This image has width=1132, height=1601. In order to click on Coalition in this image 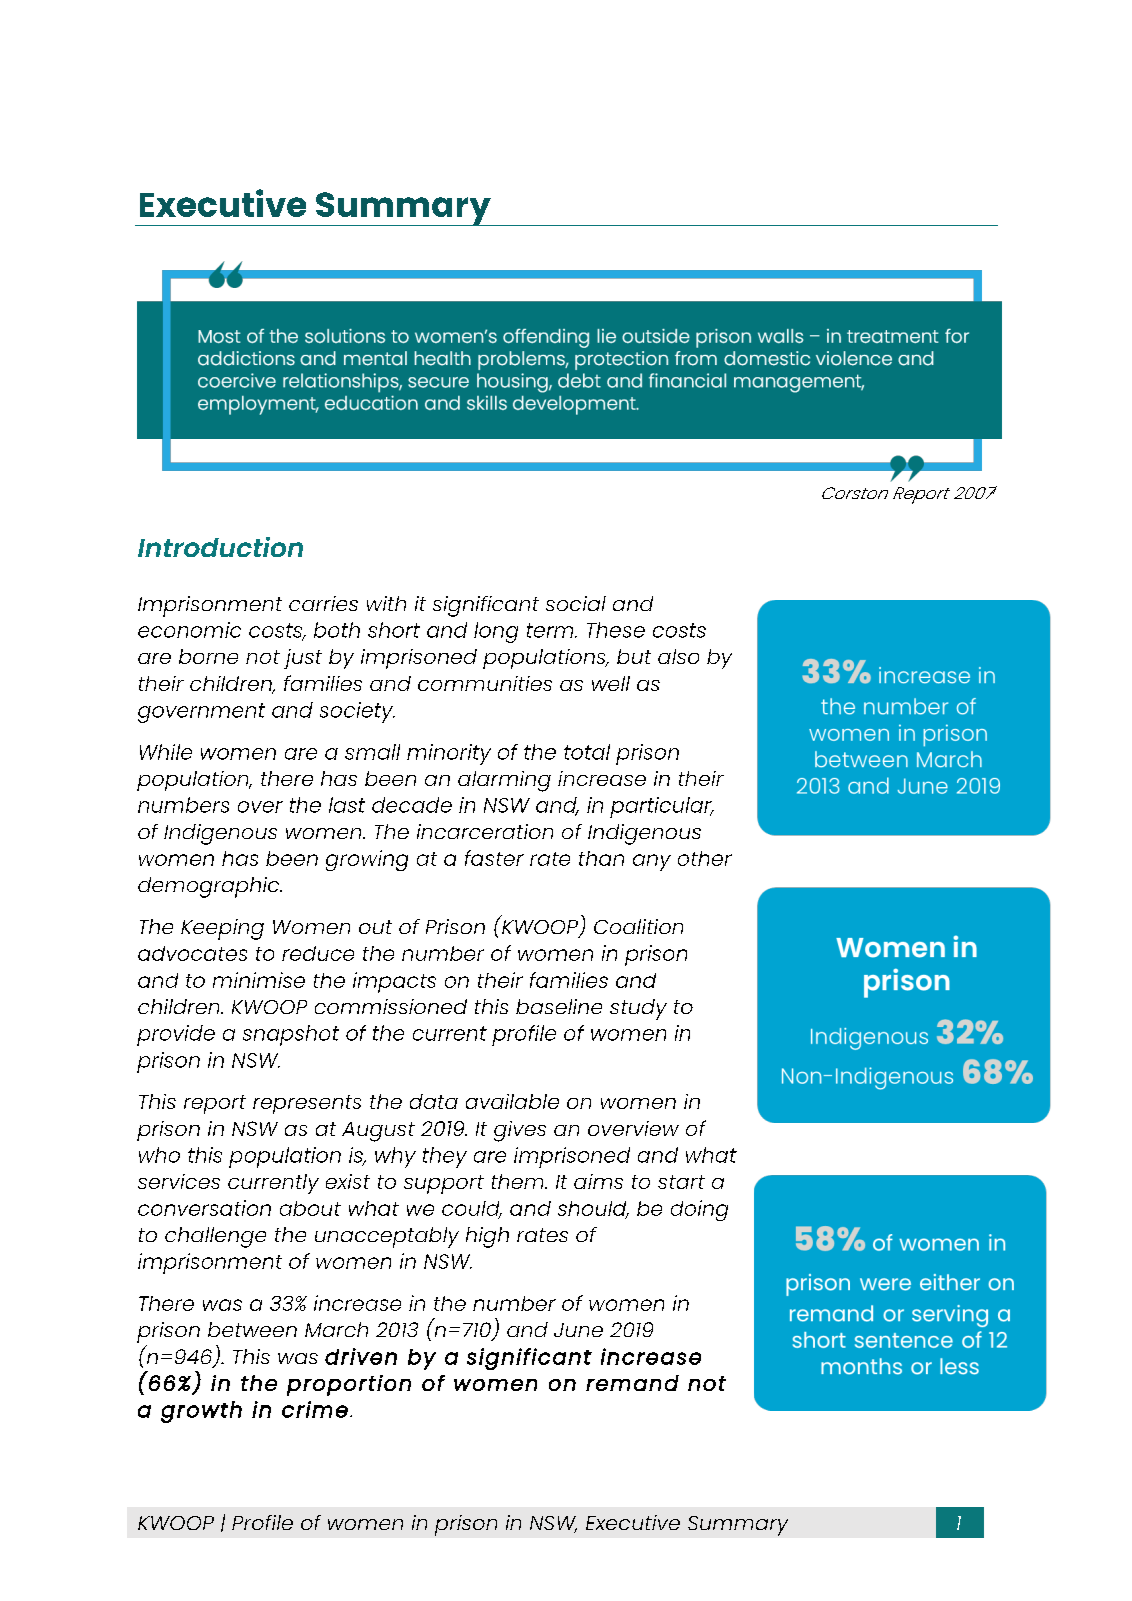, I will do `click(638, 926)`.
